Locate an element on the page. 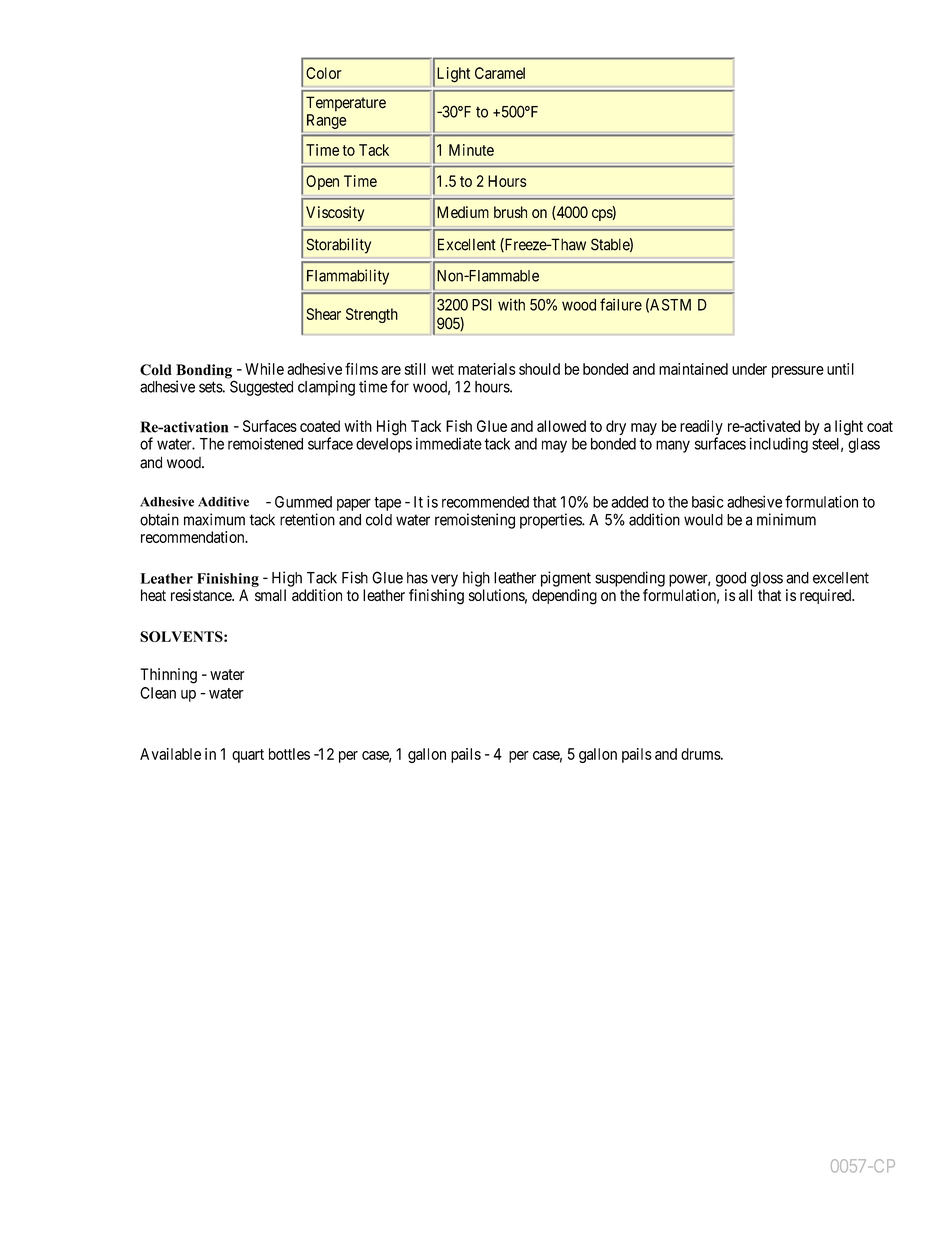 The width and height of the image is (952, 1233). maximum is located at coordinates (214, 519).
